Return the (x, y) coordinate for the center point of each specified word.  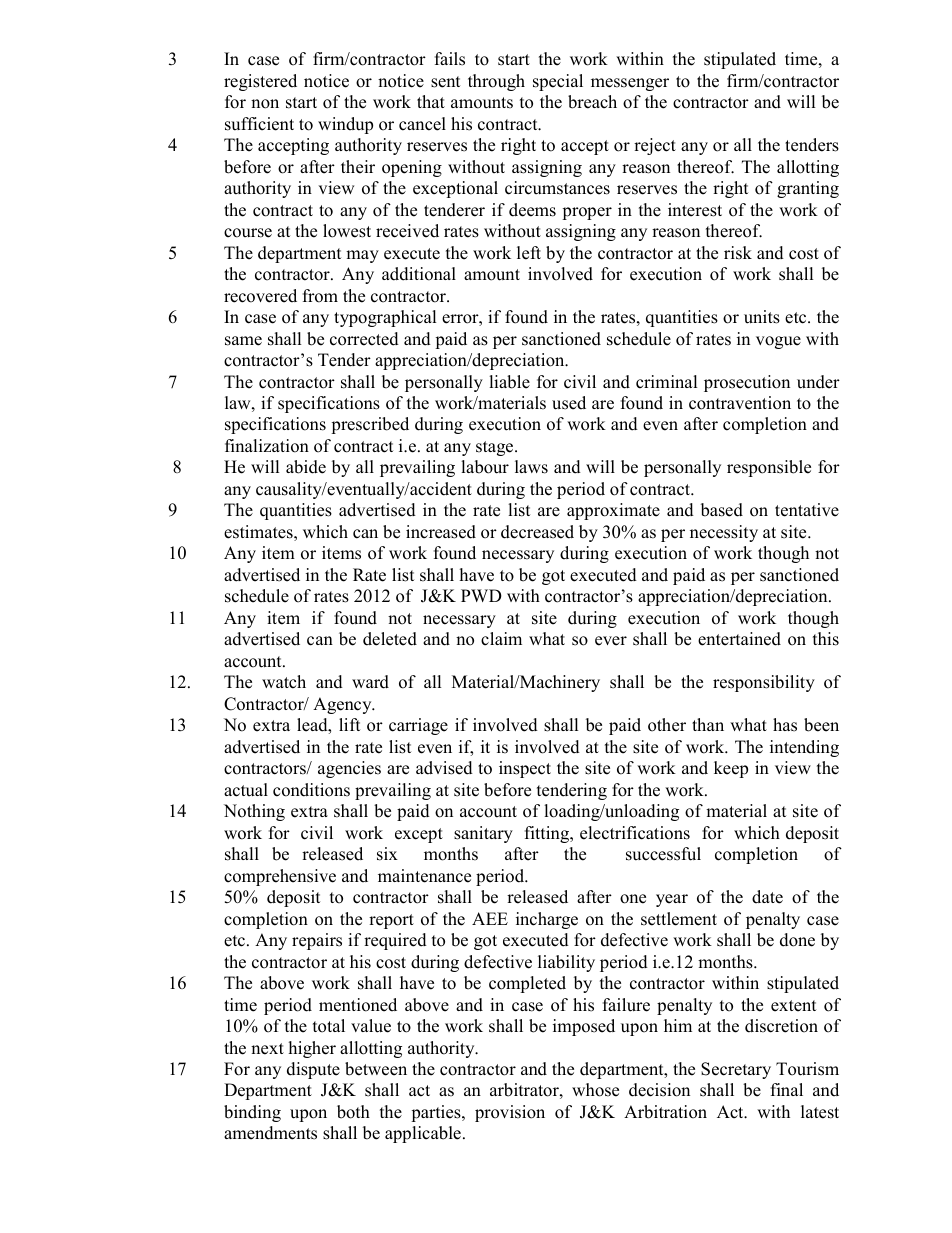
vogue (778, 342)
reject (655, 146)
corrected (364, 339)
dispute (313, 1070)
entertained (739, 639)
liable (509, 382)
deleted (390, 639)
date (767, 897)
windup (345, 125)
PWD (481, 595)
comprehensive (280, 877)
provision (510, 1113)
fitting (548, 834)
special (558, 82)
